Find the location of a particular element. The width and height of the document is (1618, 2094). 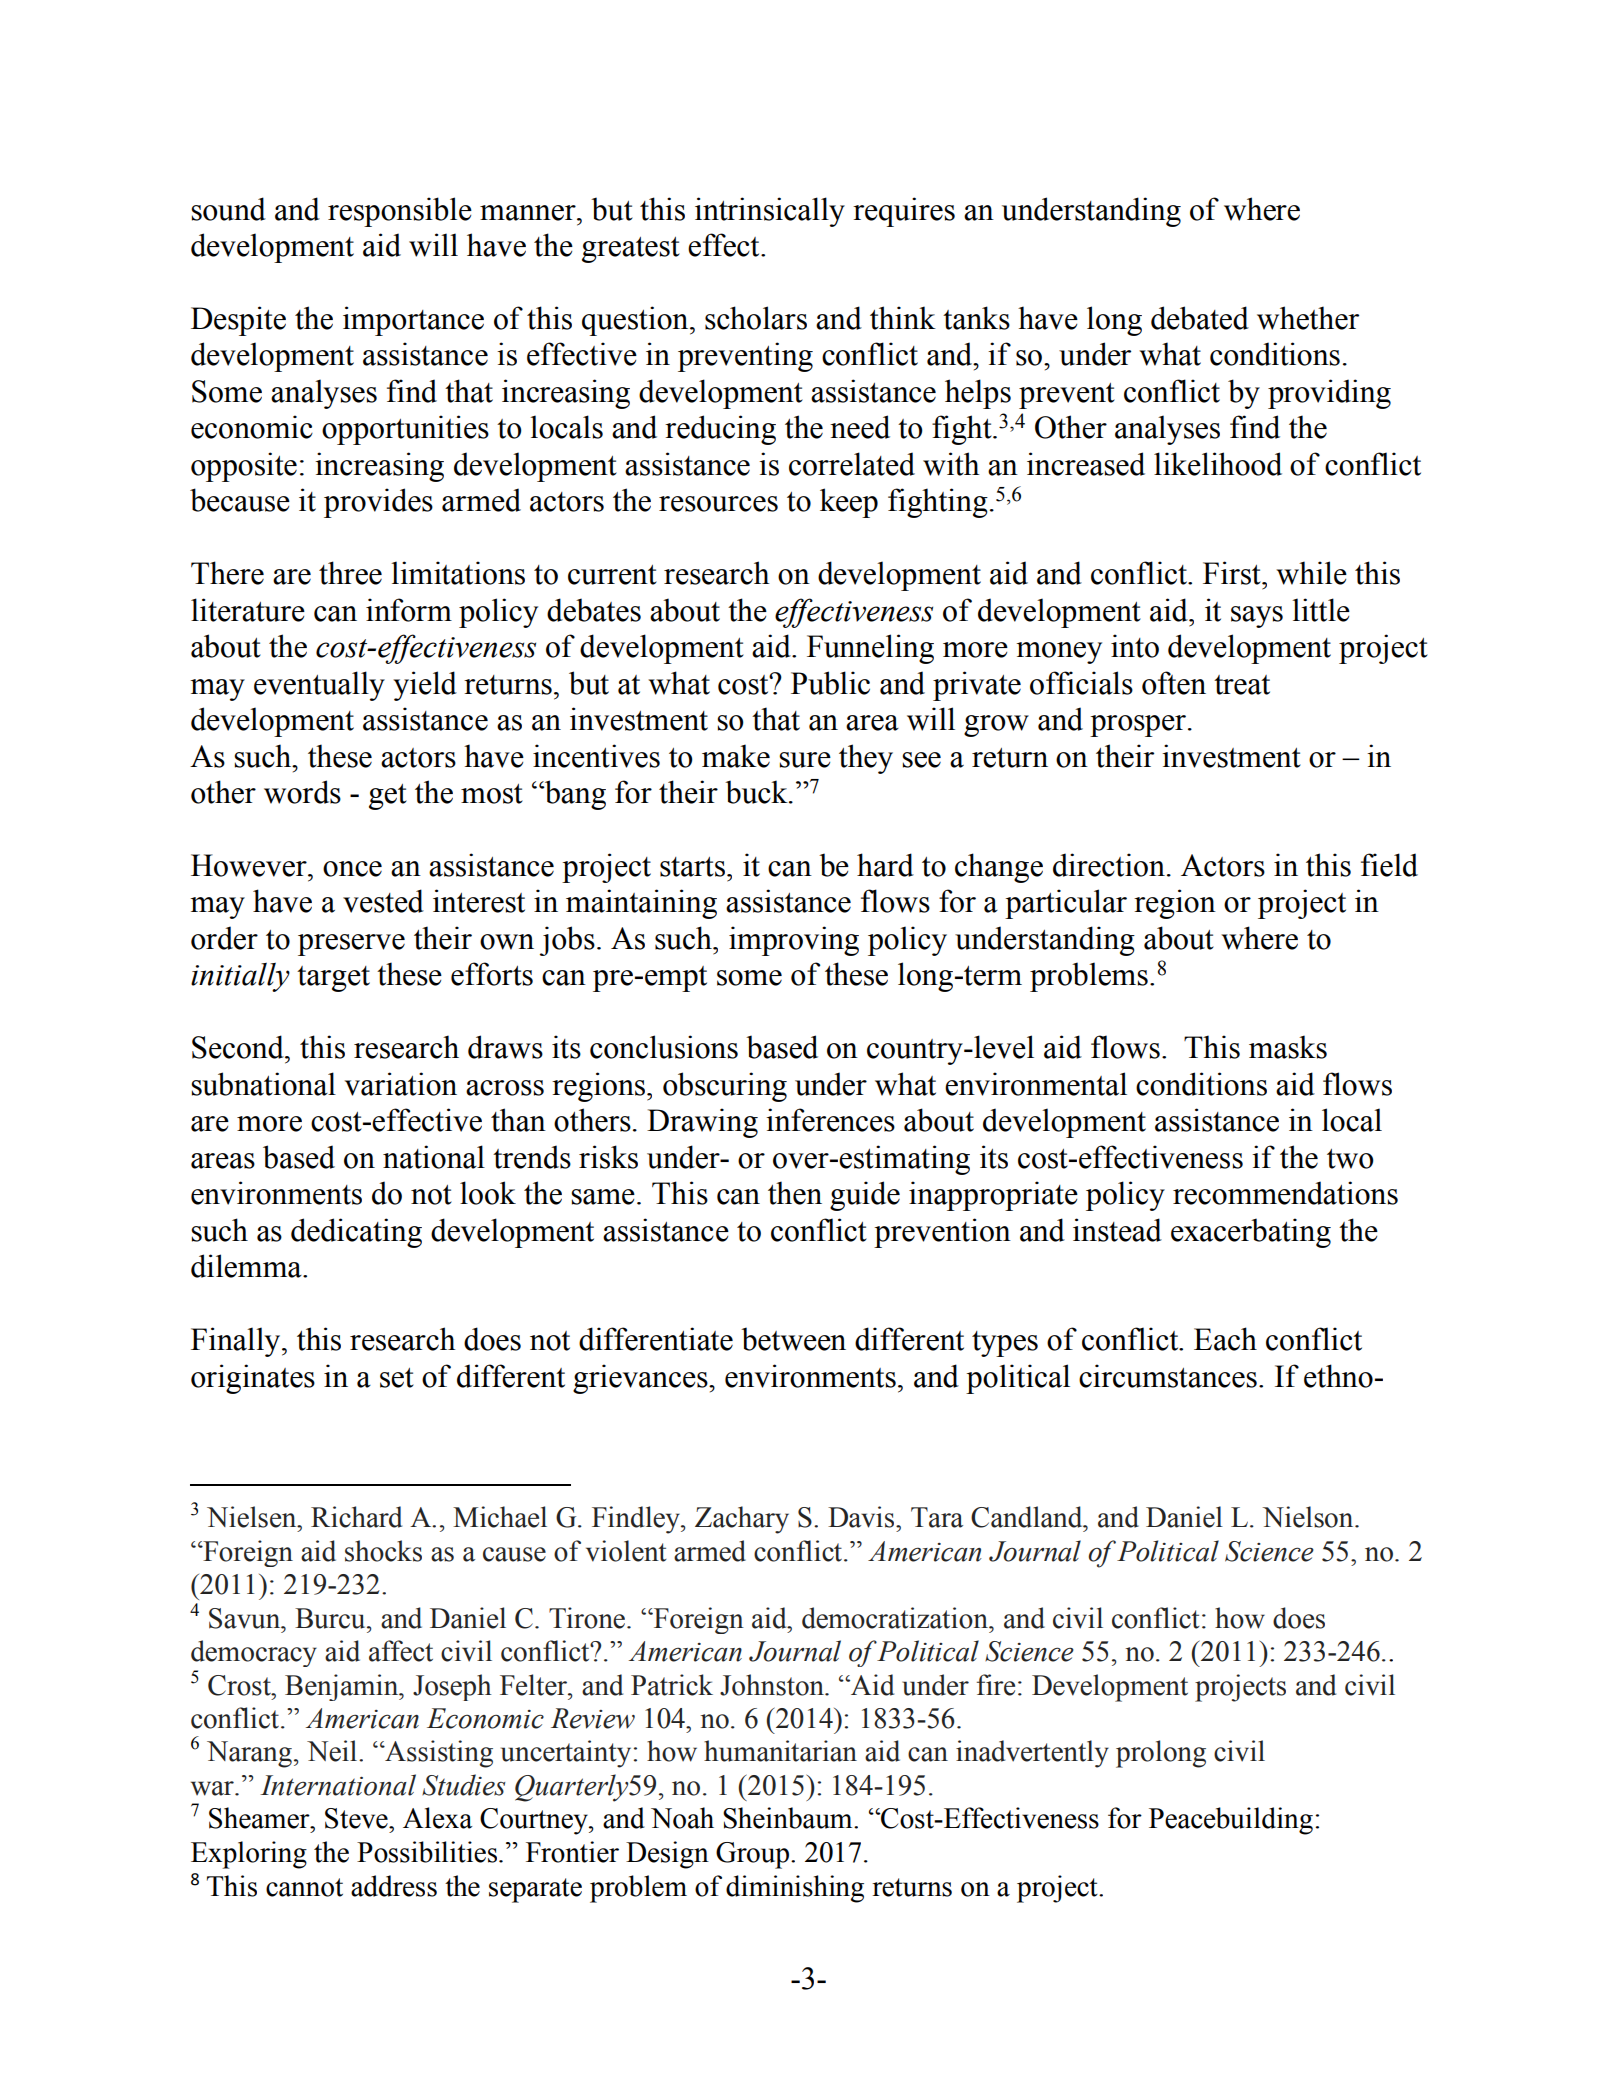

Steve is located at coordinates (357, 1818).
